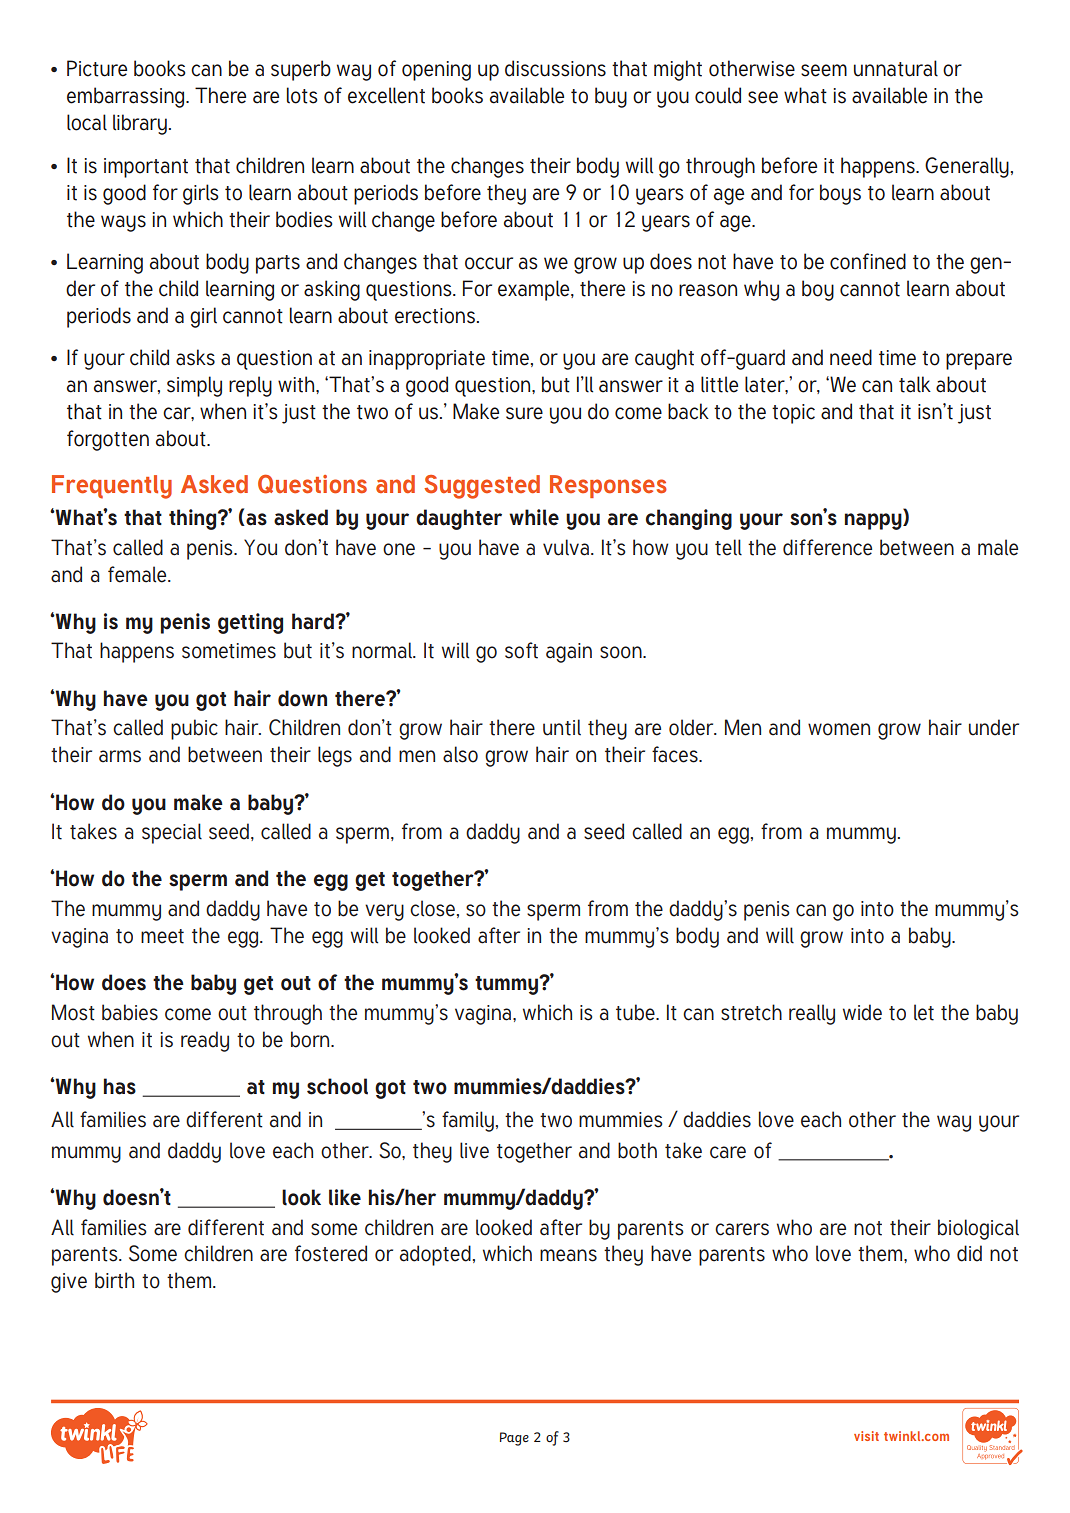  What do you see at coordinates (162, 936) in the screenshot?
I see `meet` at bounding box center [162, 936].
